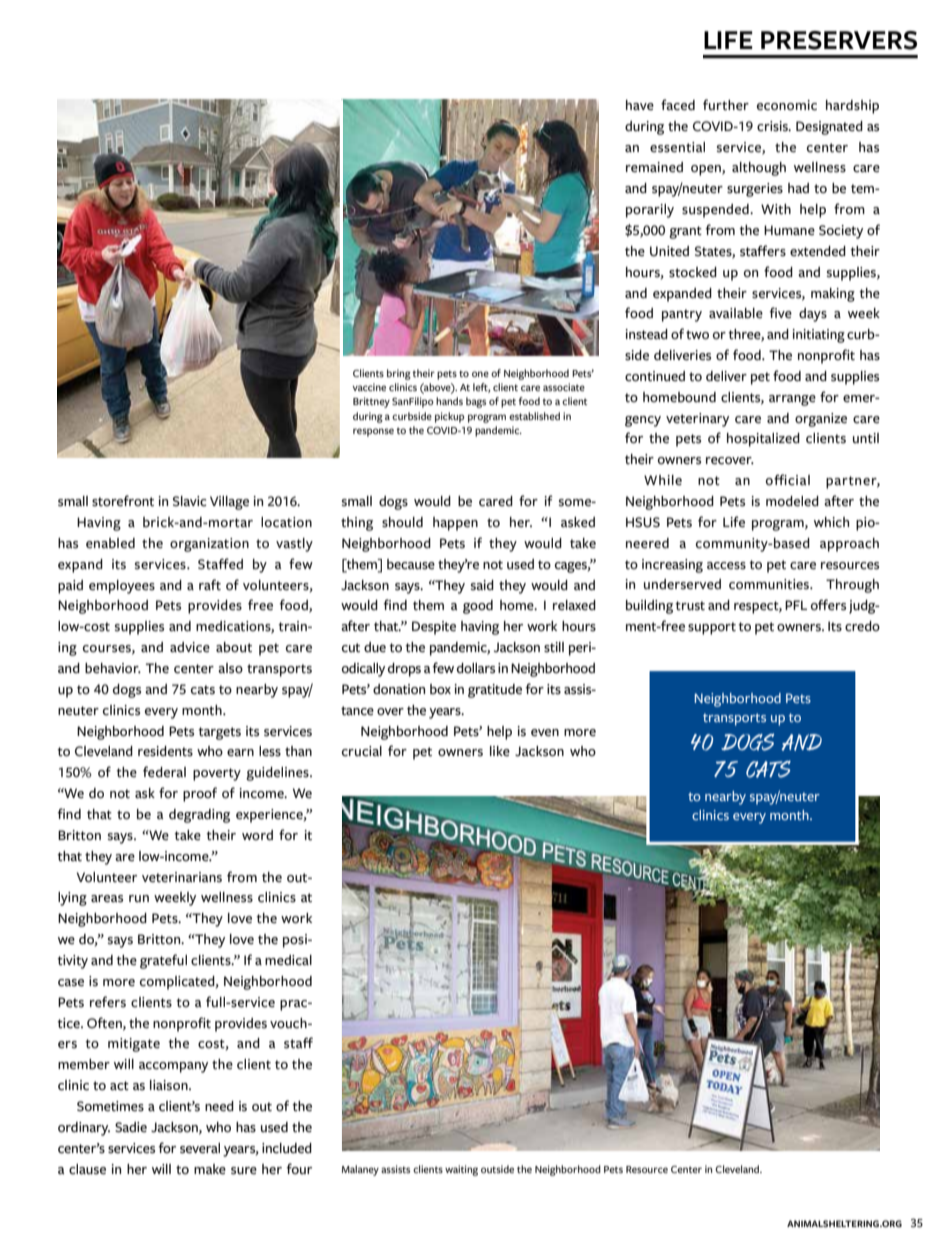 This document has height=1256, width=952. Describe the element at coordinates (545, 733) in the document. I see `even` at that location.
